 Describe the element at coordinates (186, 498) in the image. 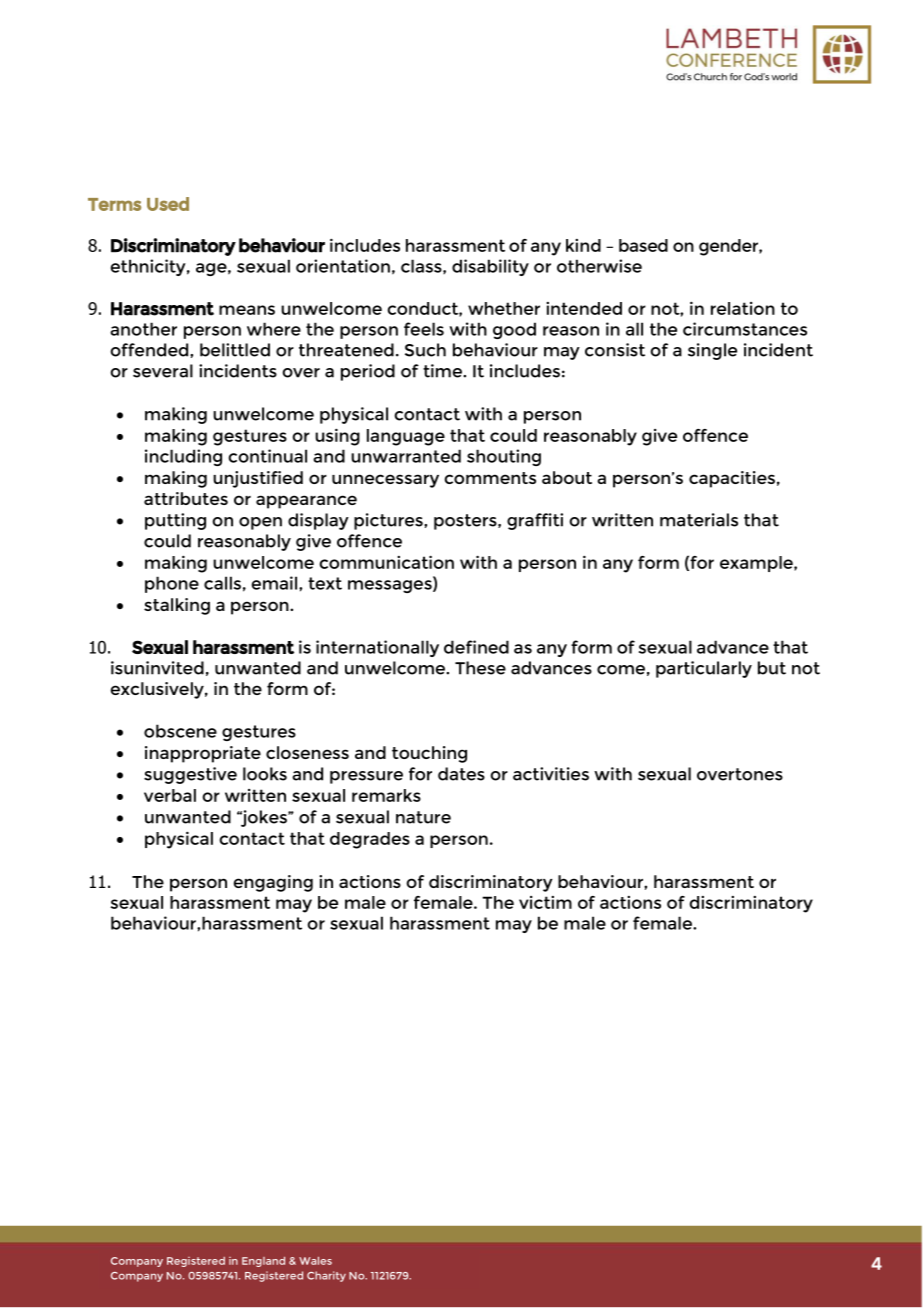

I see `attributes` at that location.
